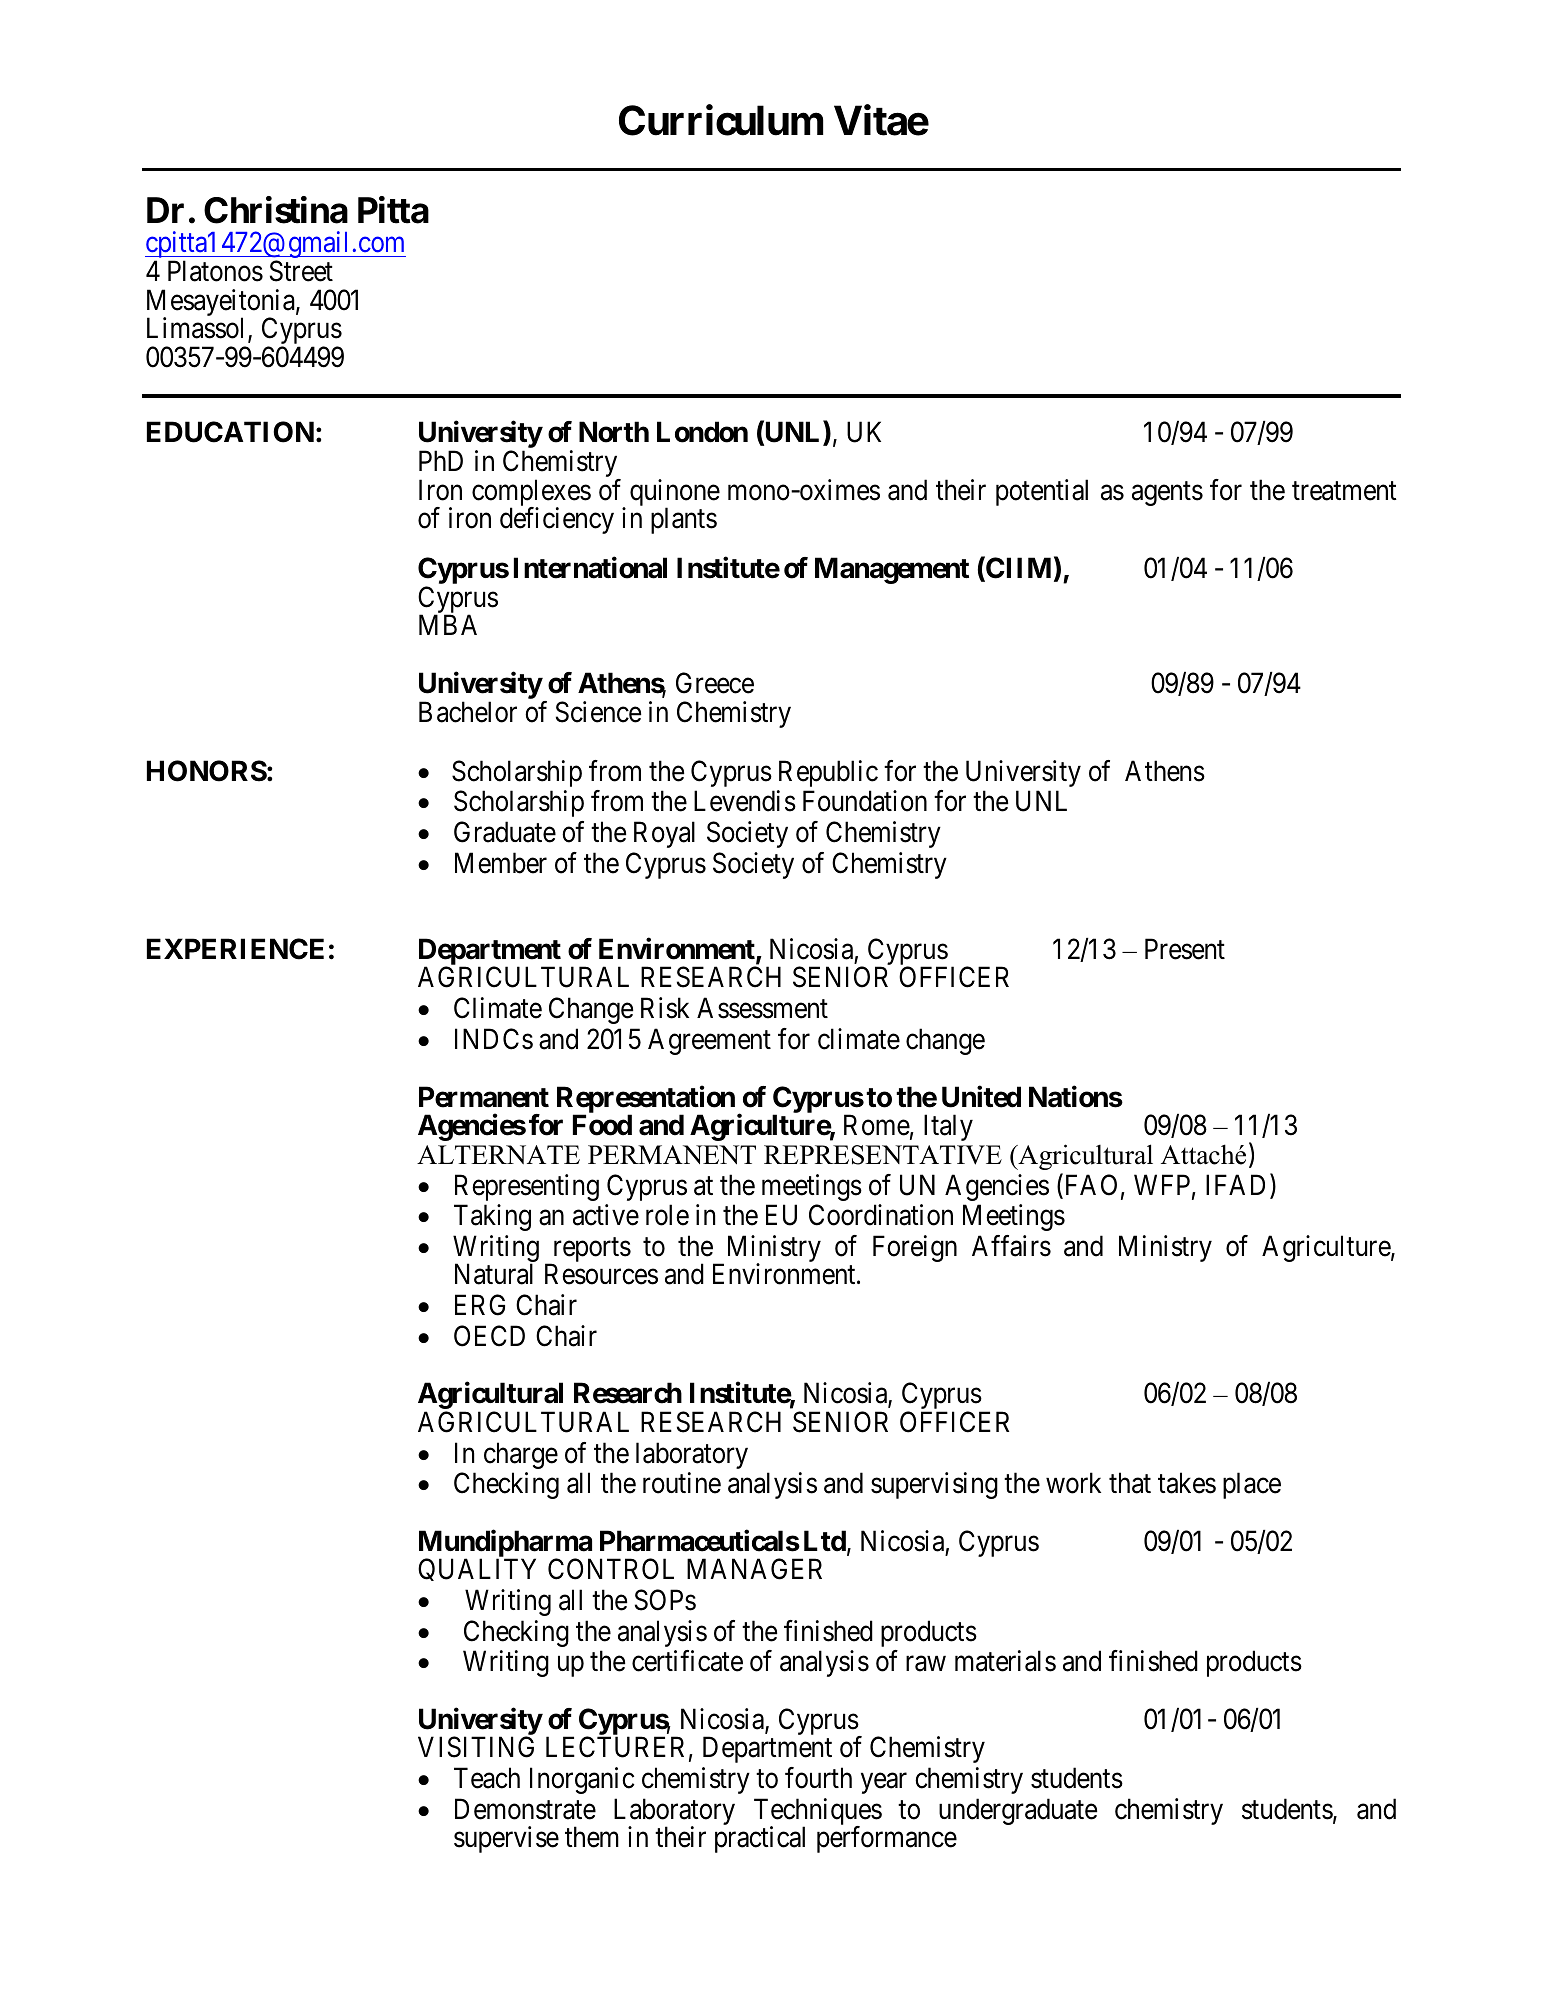 The image size is (1542, 1996). I want to click on United, so click(981, 1097).
